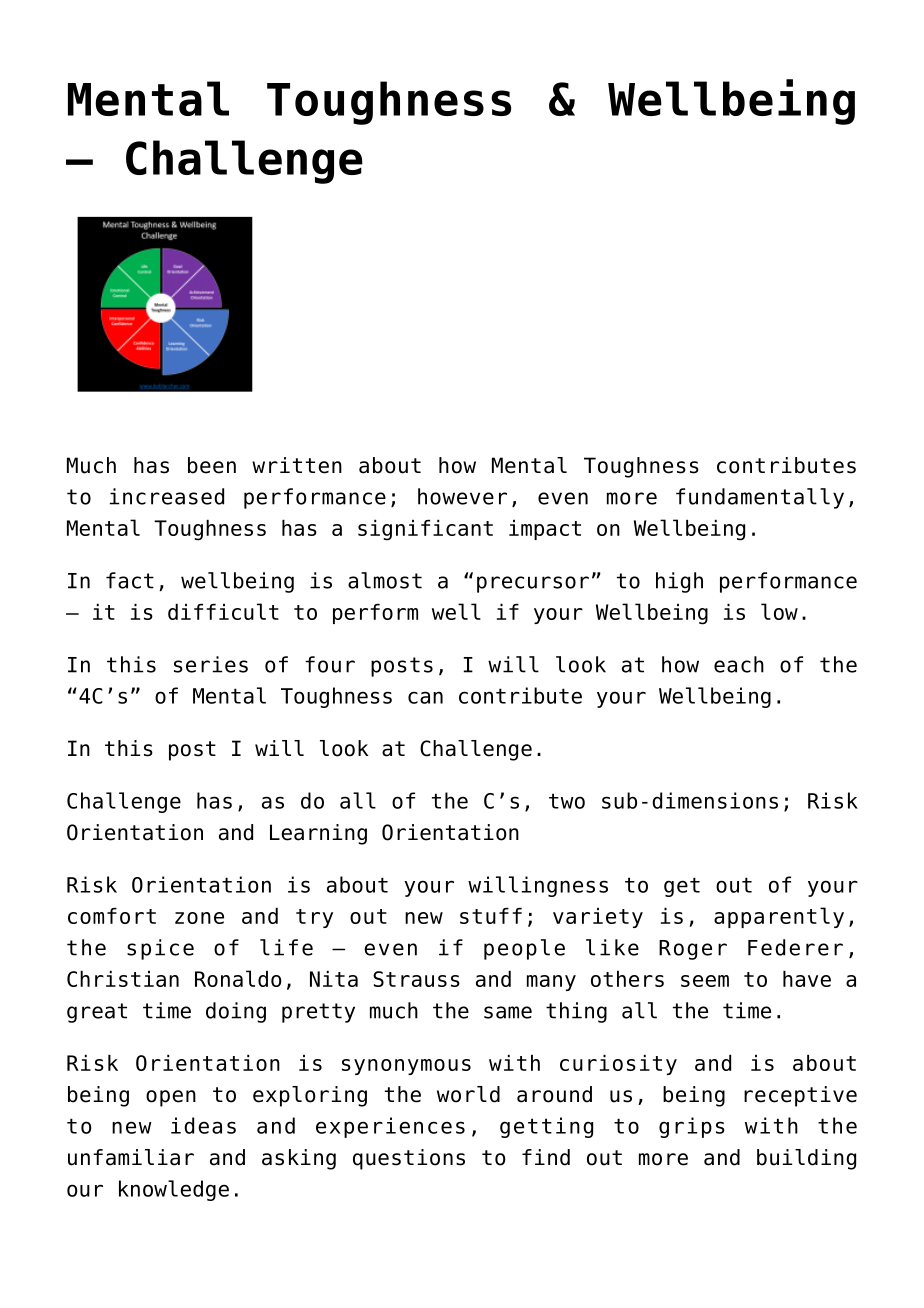 This screenshot has height=1308, width=924. What do you see at coordinates (174, 1190) in the screenshot?
I see `knowledge` at bounding box center [174, 1190].
